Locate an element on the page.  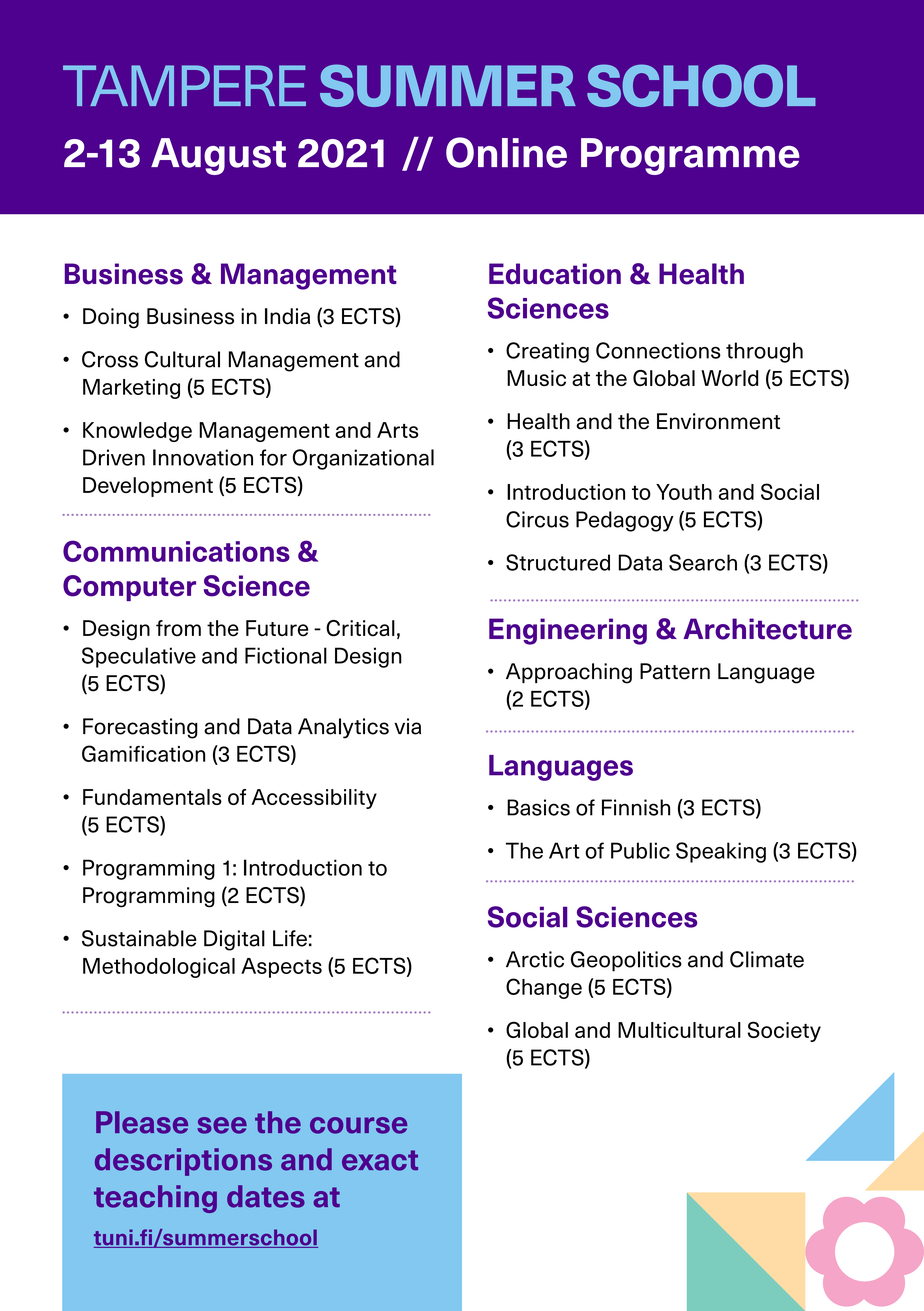
Online is located at coordinates (506, 152).
